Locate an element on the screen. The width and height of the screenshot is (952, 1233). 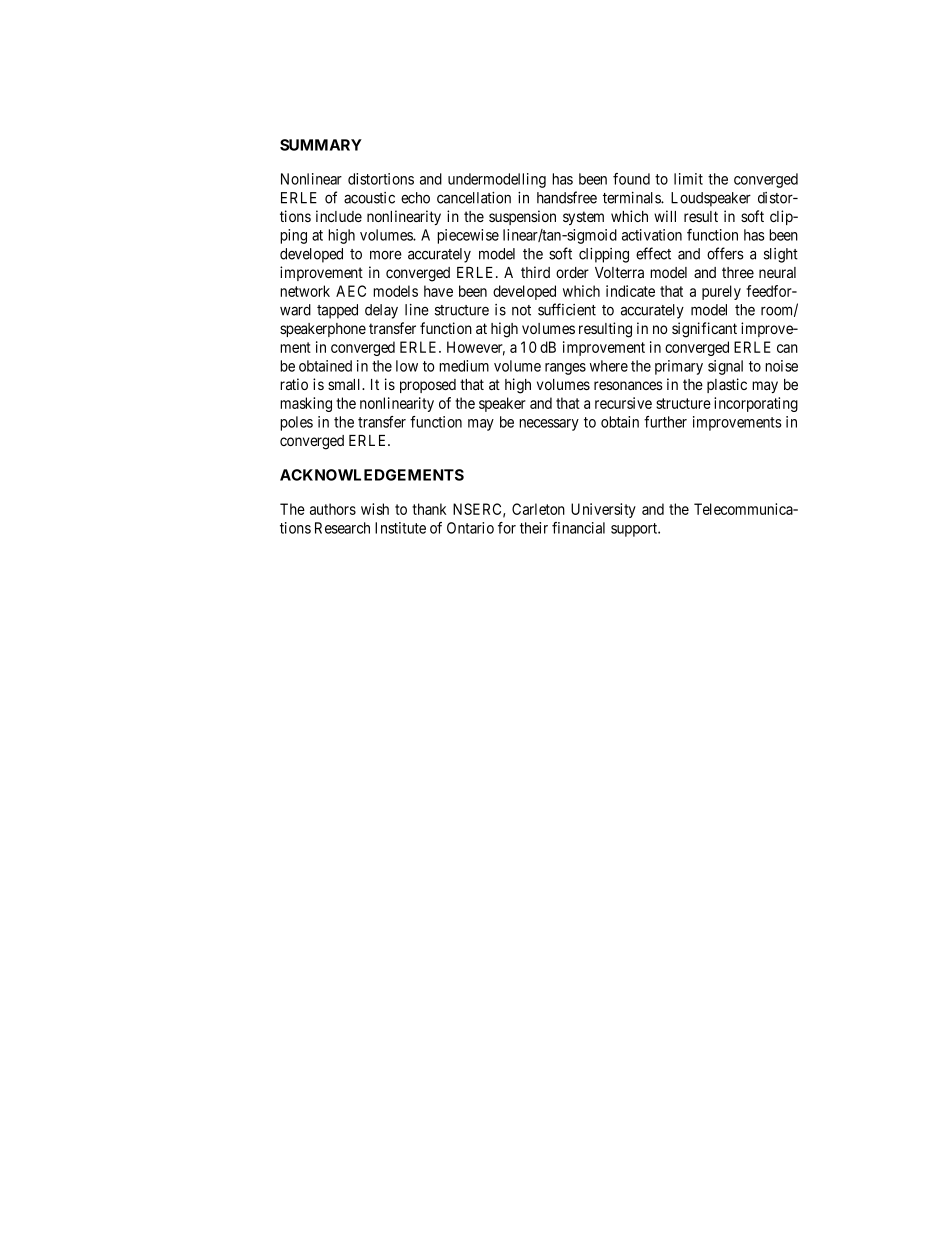
handsfree is located at coordinates (567, 197).
